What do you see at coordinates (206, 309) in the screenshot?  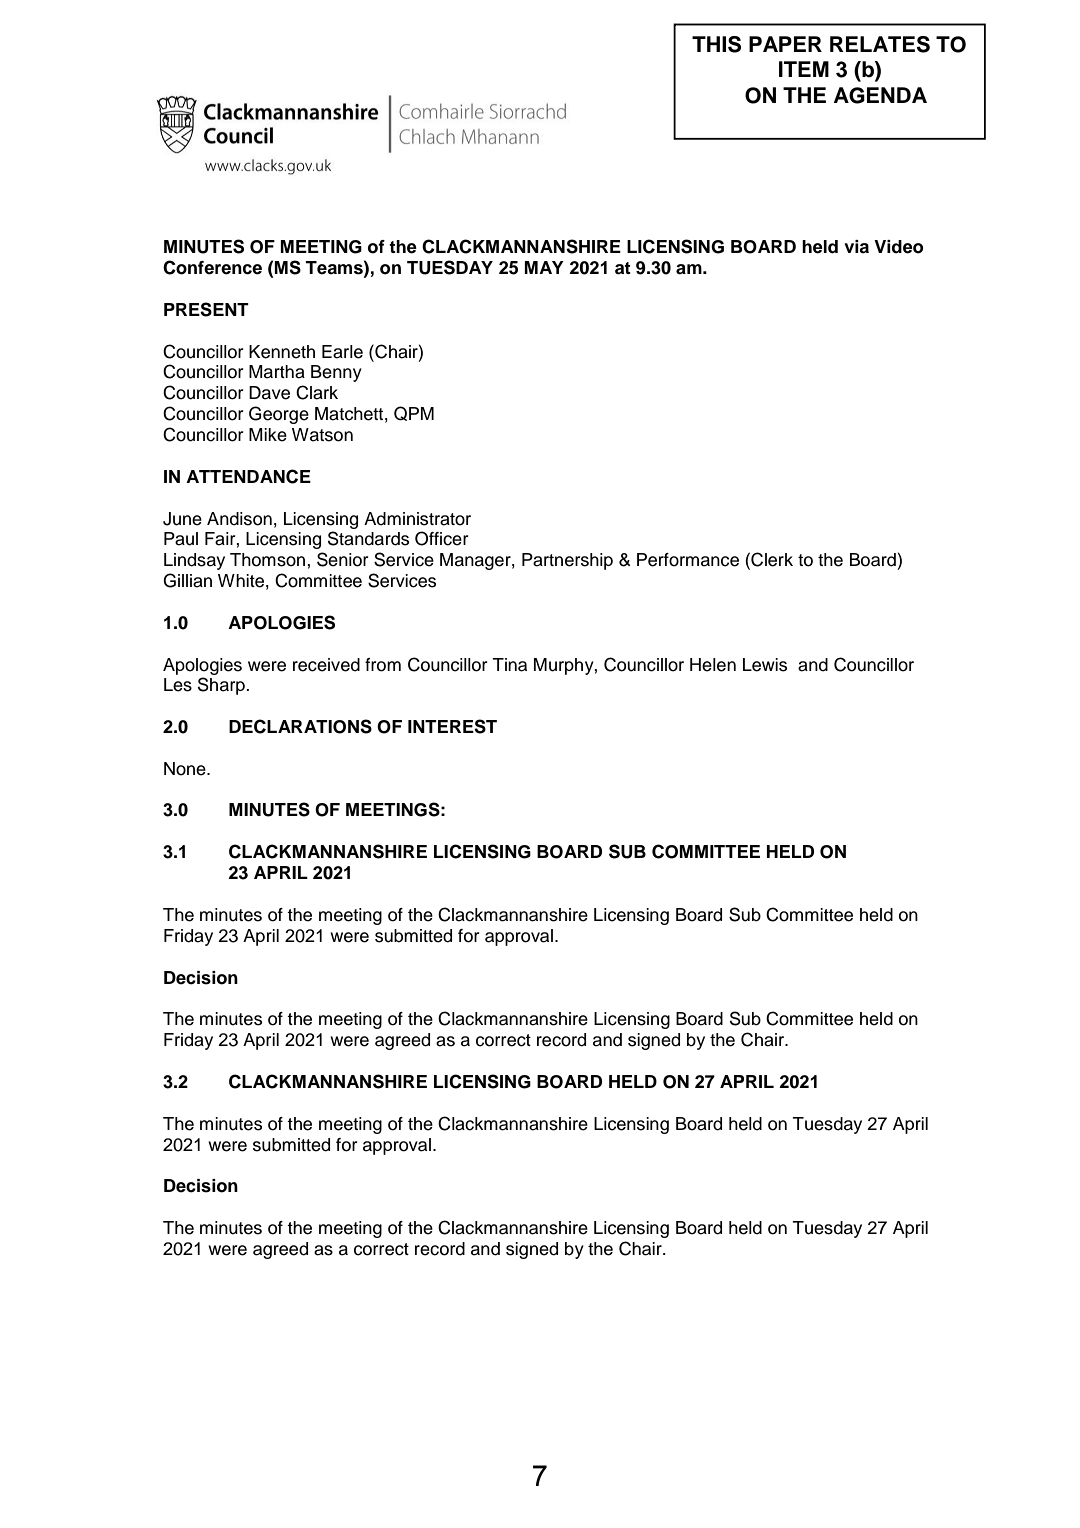 I see `PRESENT` at bounding box center [206, 309].
